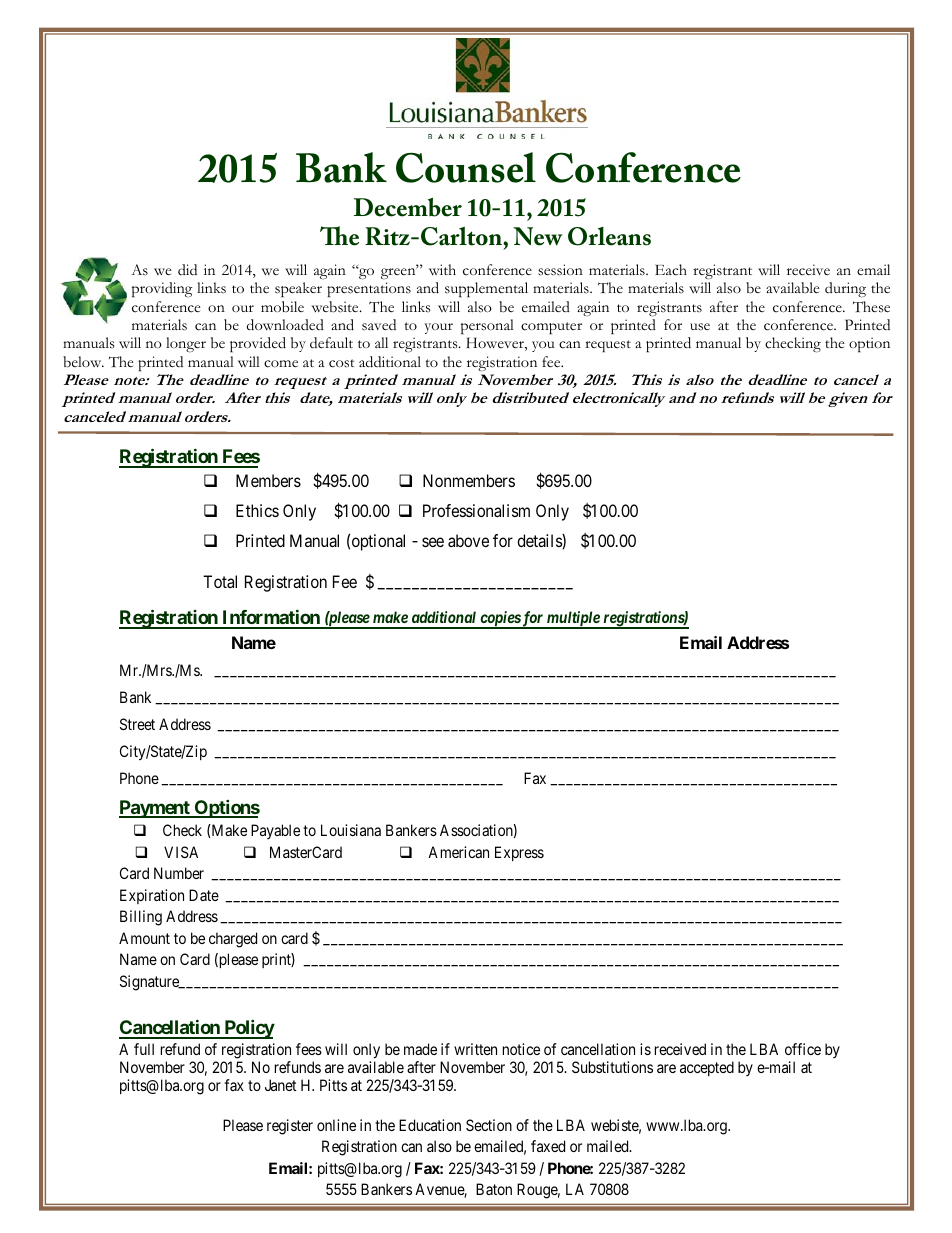 The width and height of the screenshot is (952, 1233). What do you see at coordinates (519, 853) in the screenshot?
I see `Express` at bounding box center [519, 853].
